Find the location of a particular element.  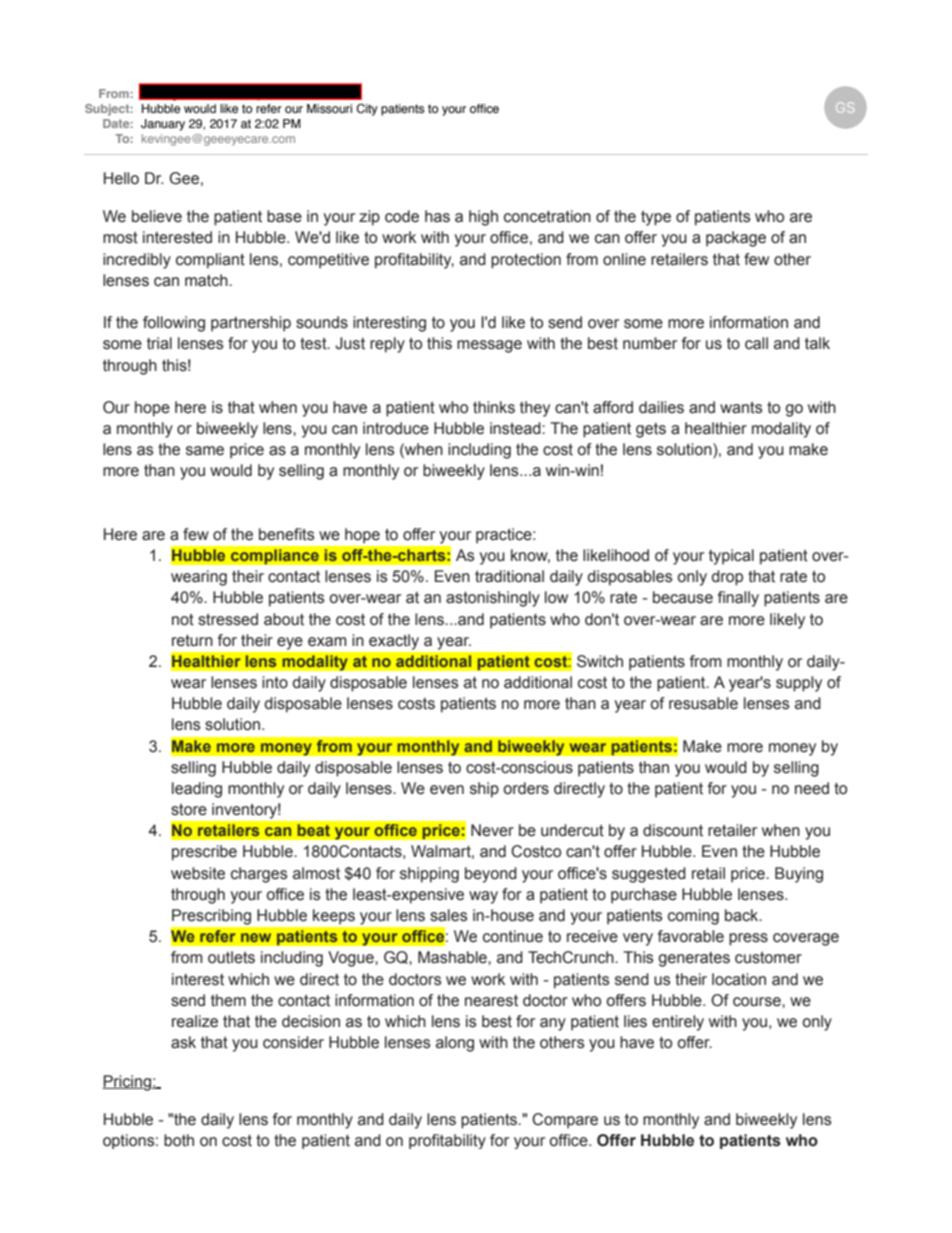

supply is located at coordinates (799, 684).
